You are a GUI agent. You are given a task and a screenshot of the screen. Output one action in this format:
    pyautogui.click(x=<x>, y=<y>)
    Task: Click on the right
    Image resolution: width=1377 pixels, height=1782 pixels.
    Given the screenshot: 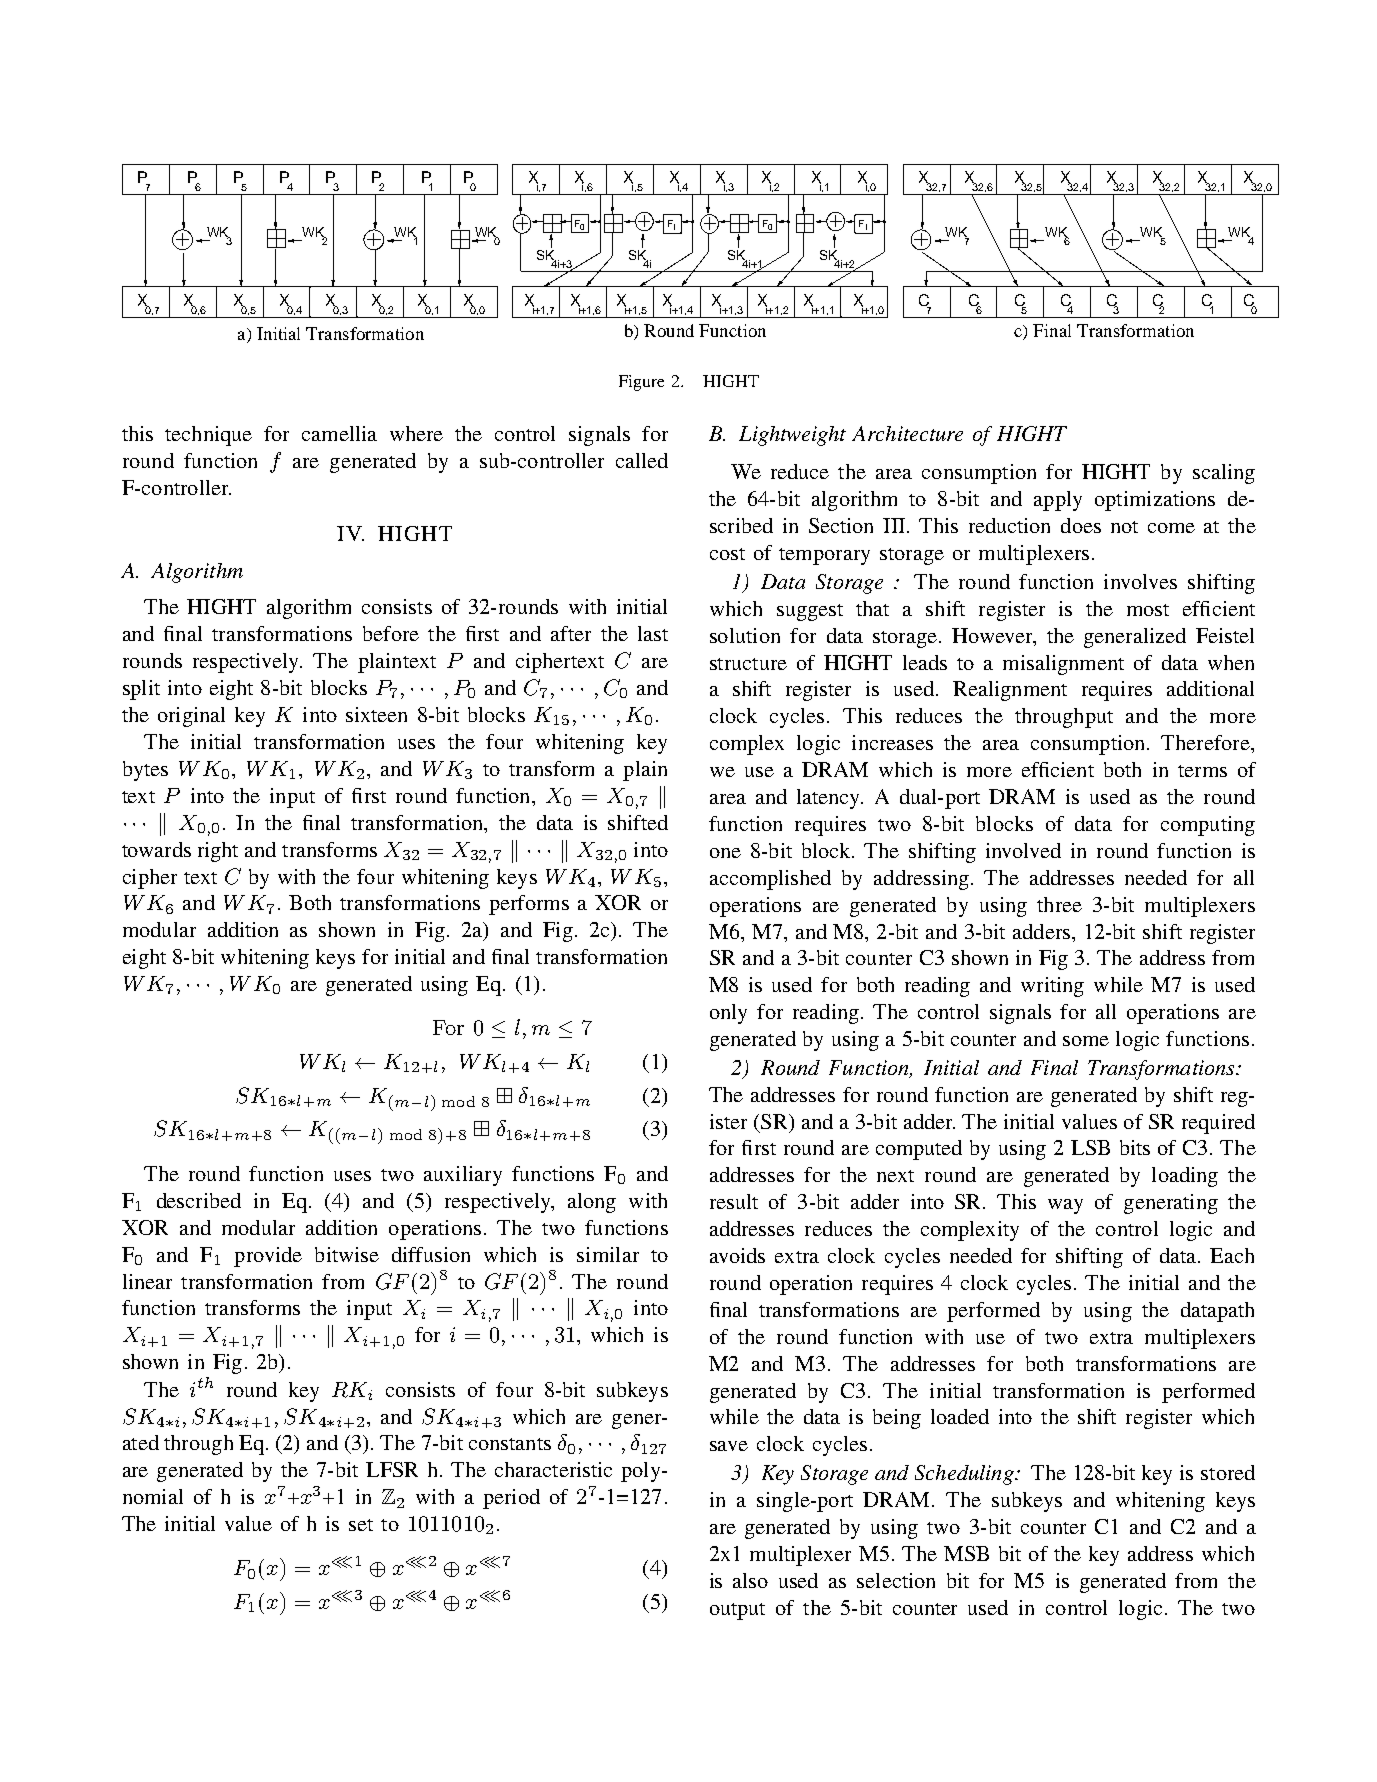 What is the action you would take?
    pyautogui.click(x=218, y=852)
